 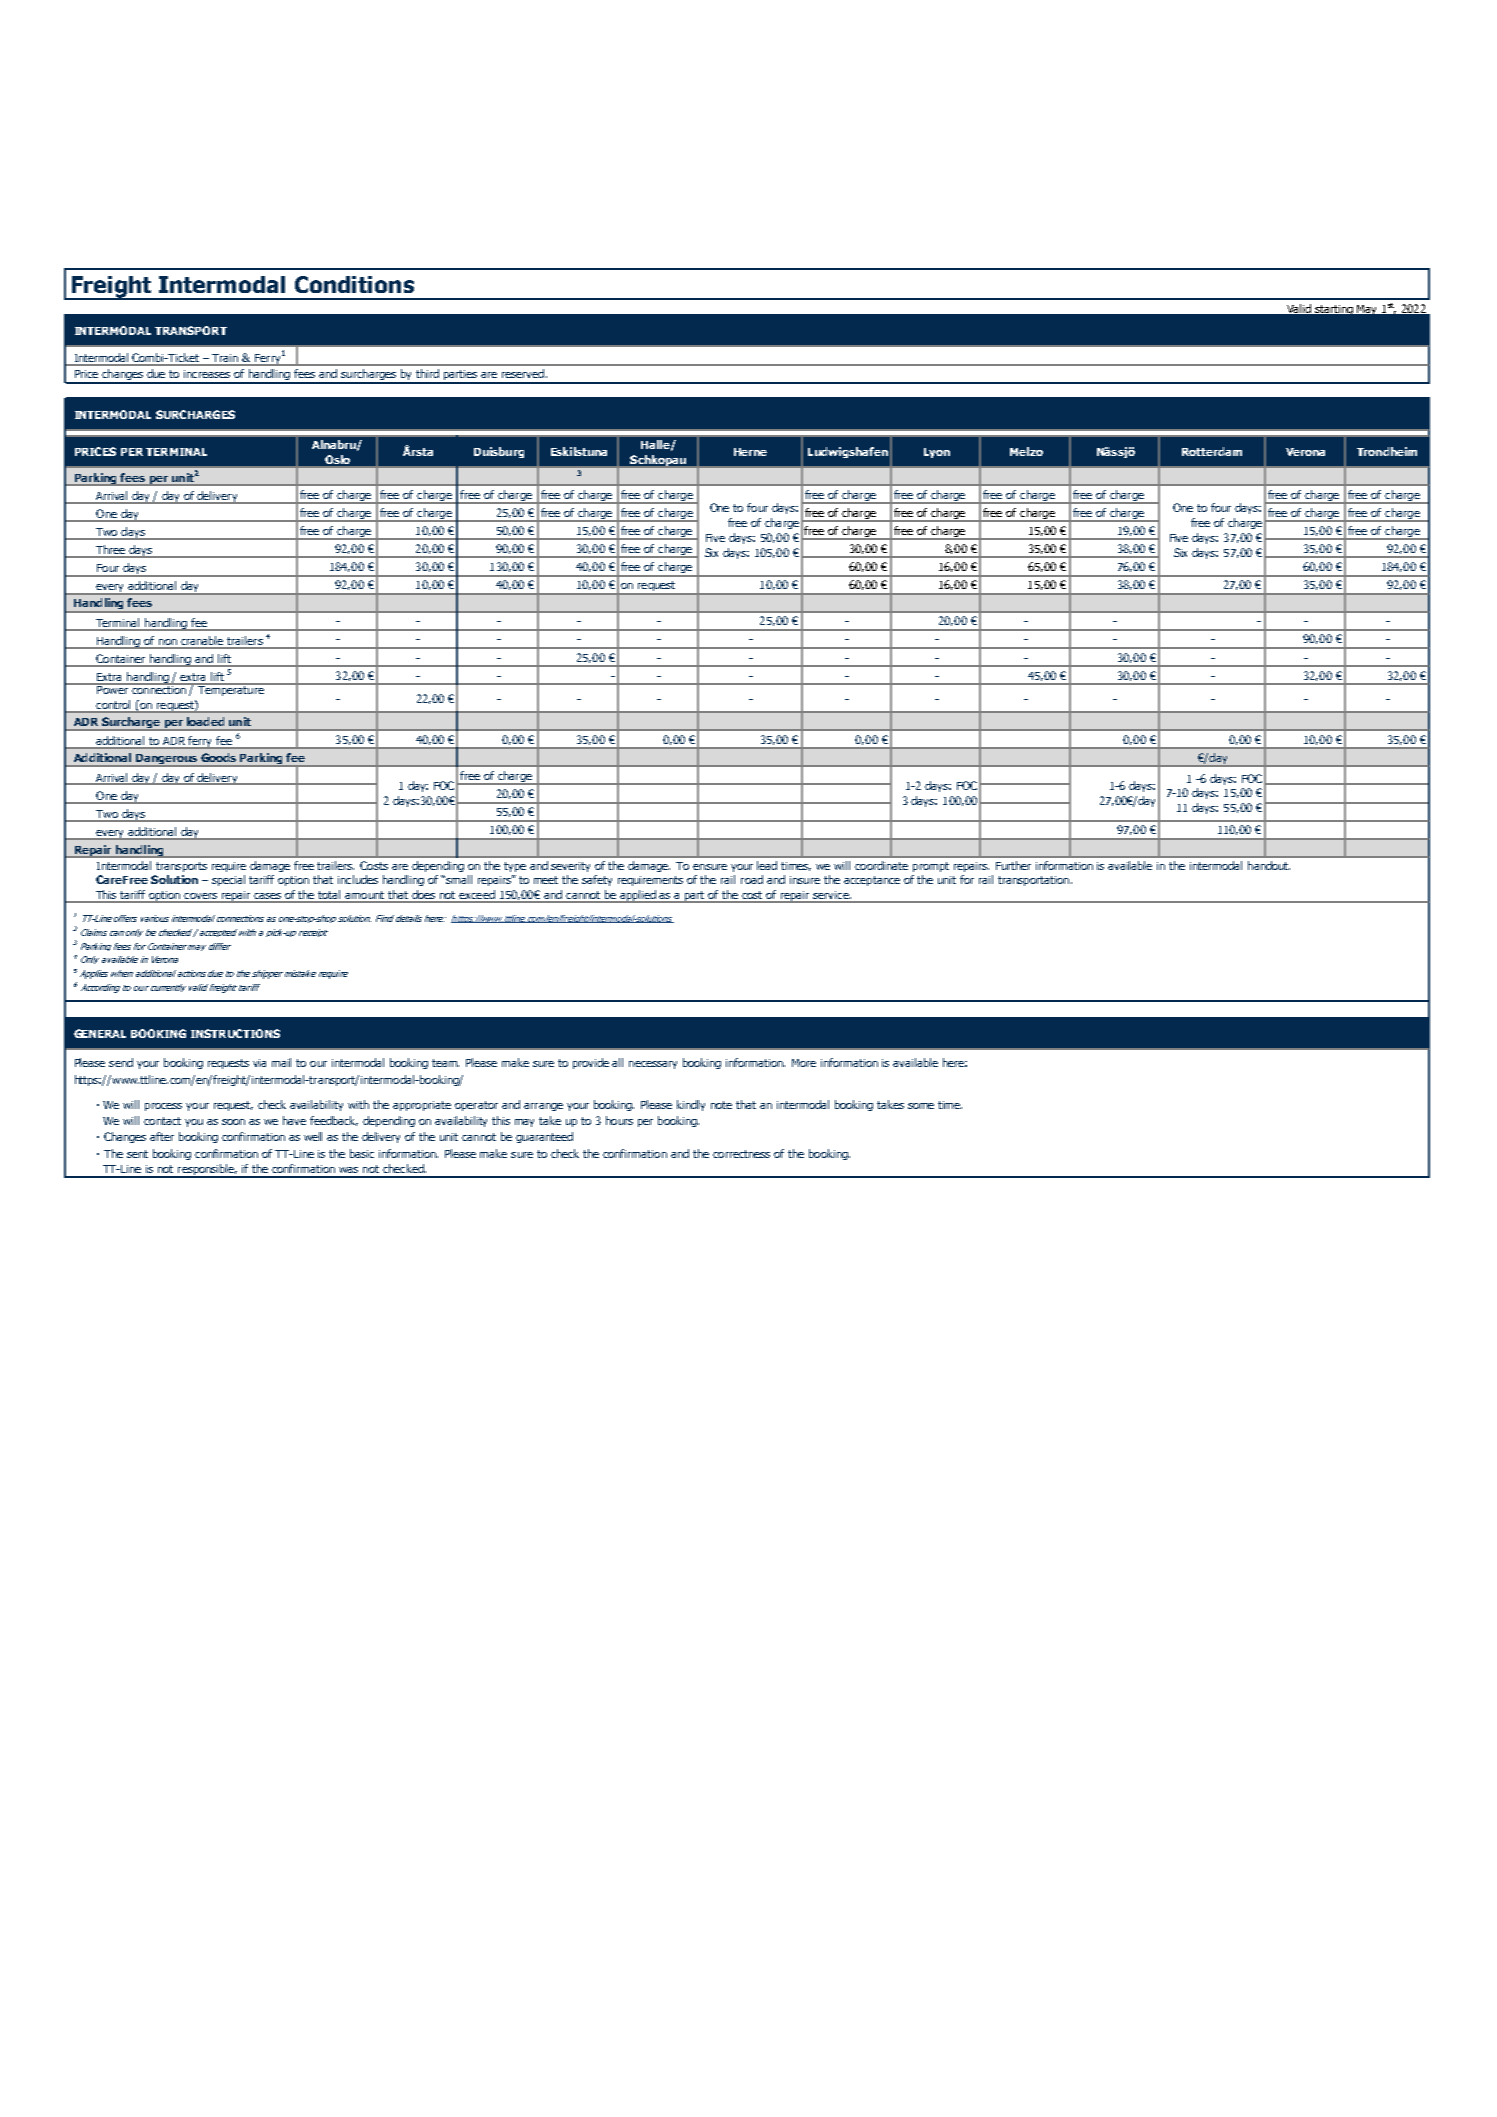 What do you see at coordinates (750, 452) in the screenshot?
I see `Herne` at bounding box center [750, 452].
